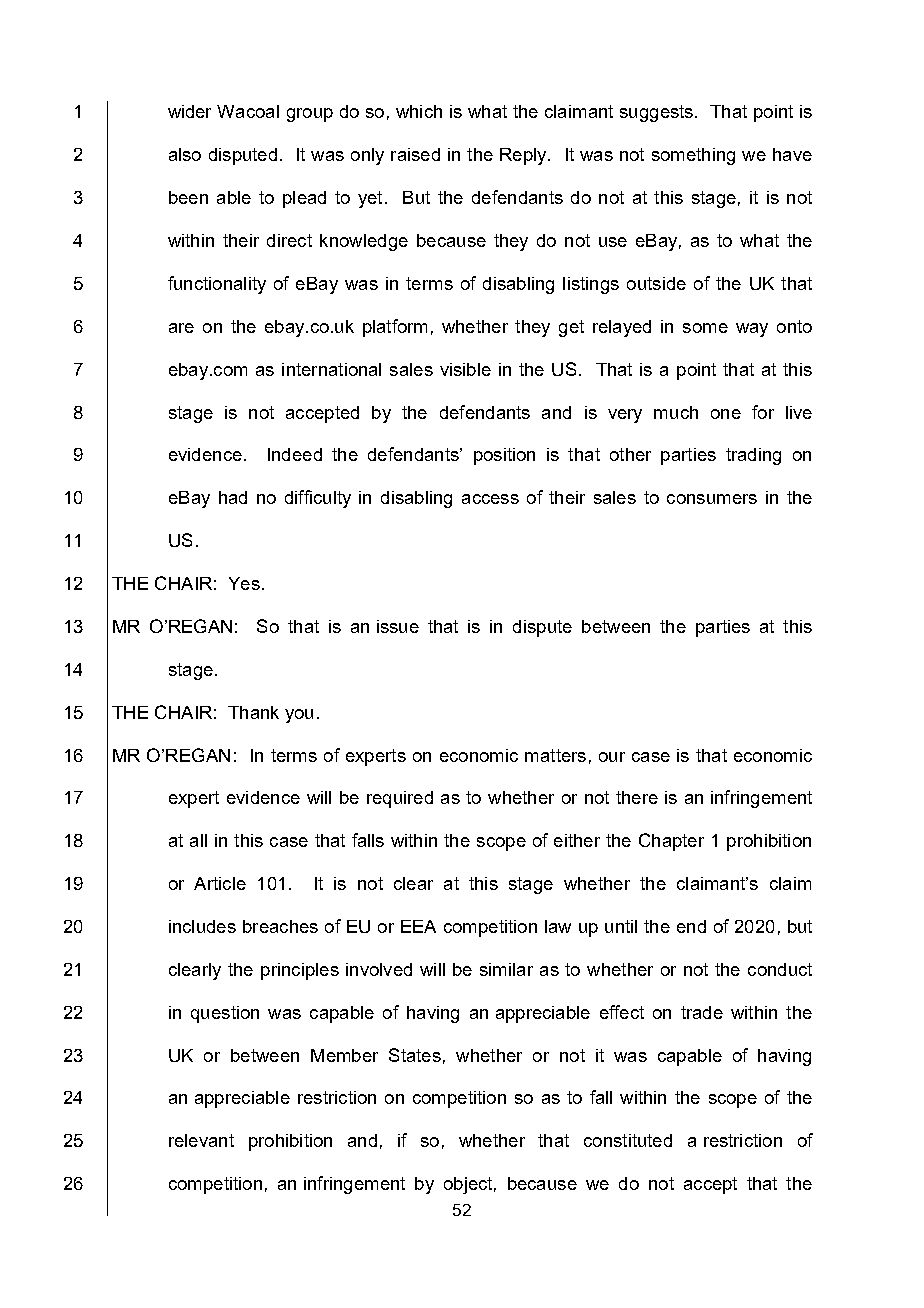 The height and width of the screenshot is (1308, 924). Describe the element at coordinates (201, 1140) in the screenshot. I see `relevant` at that location.
